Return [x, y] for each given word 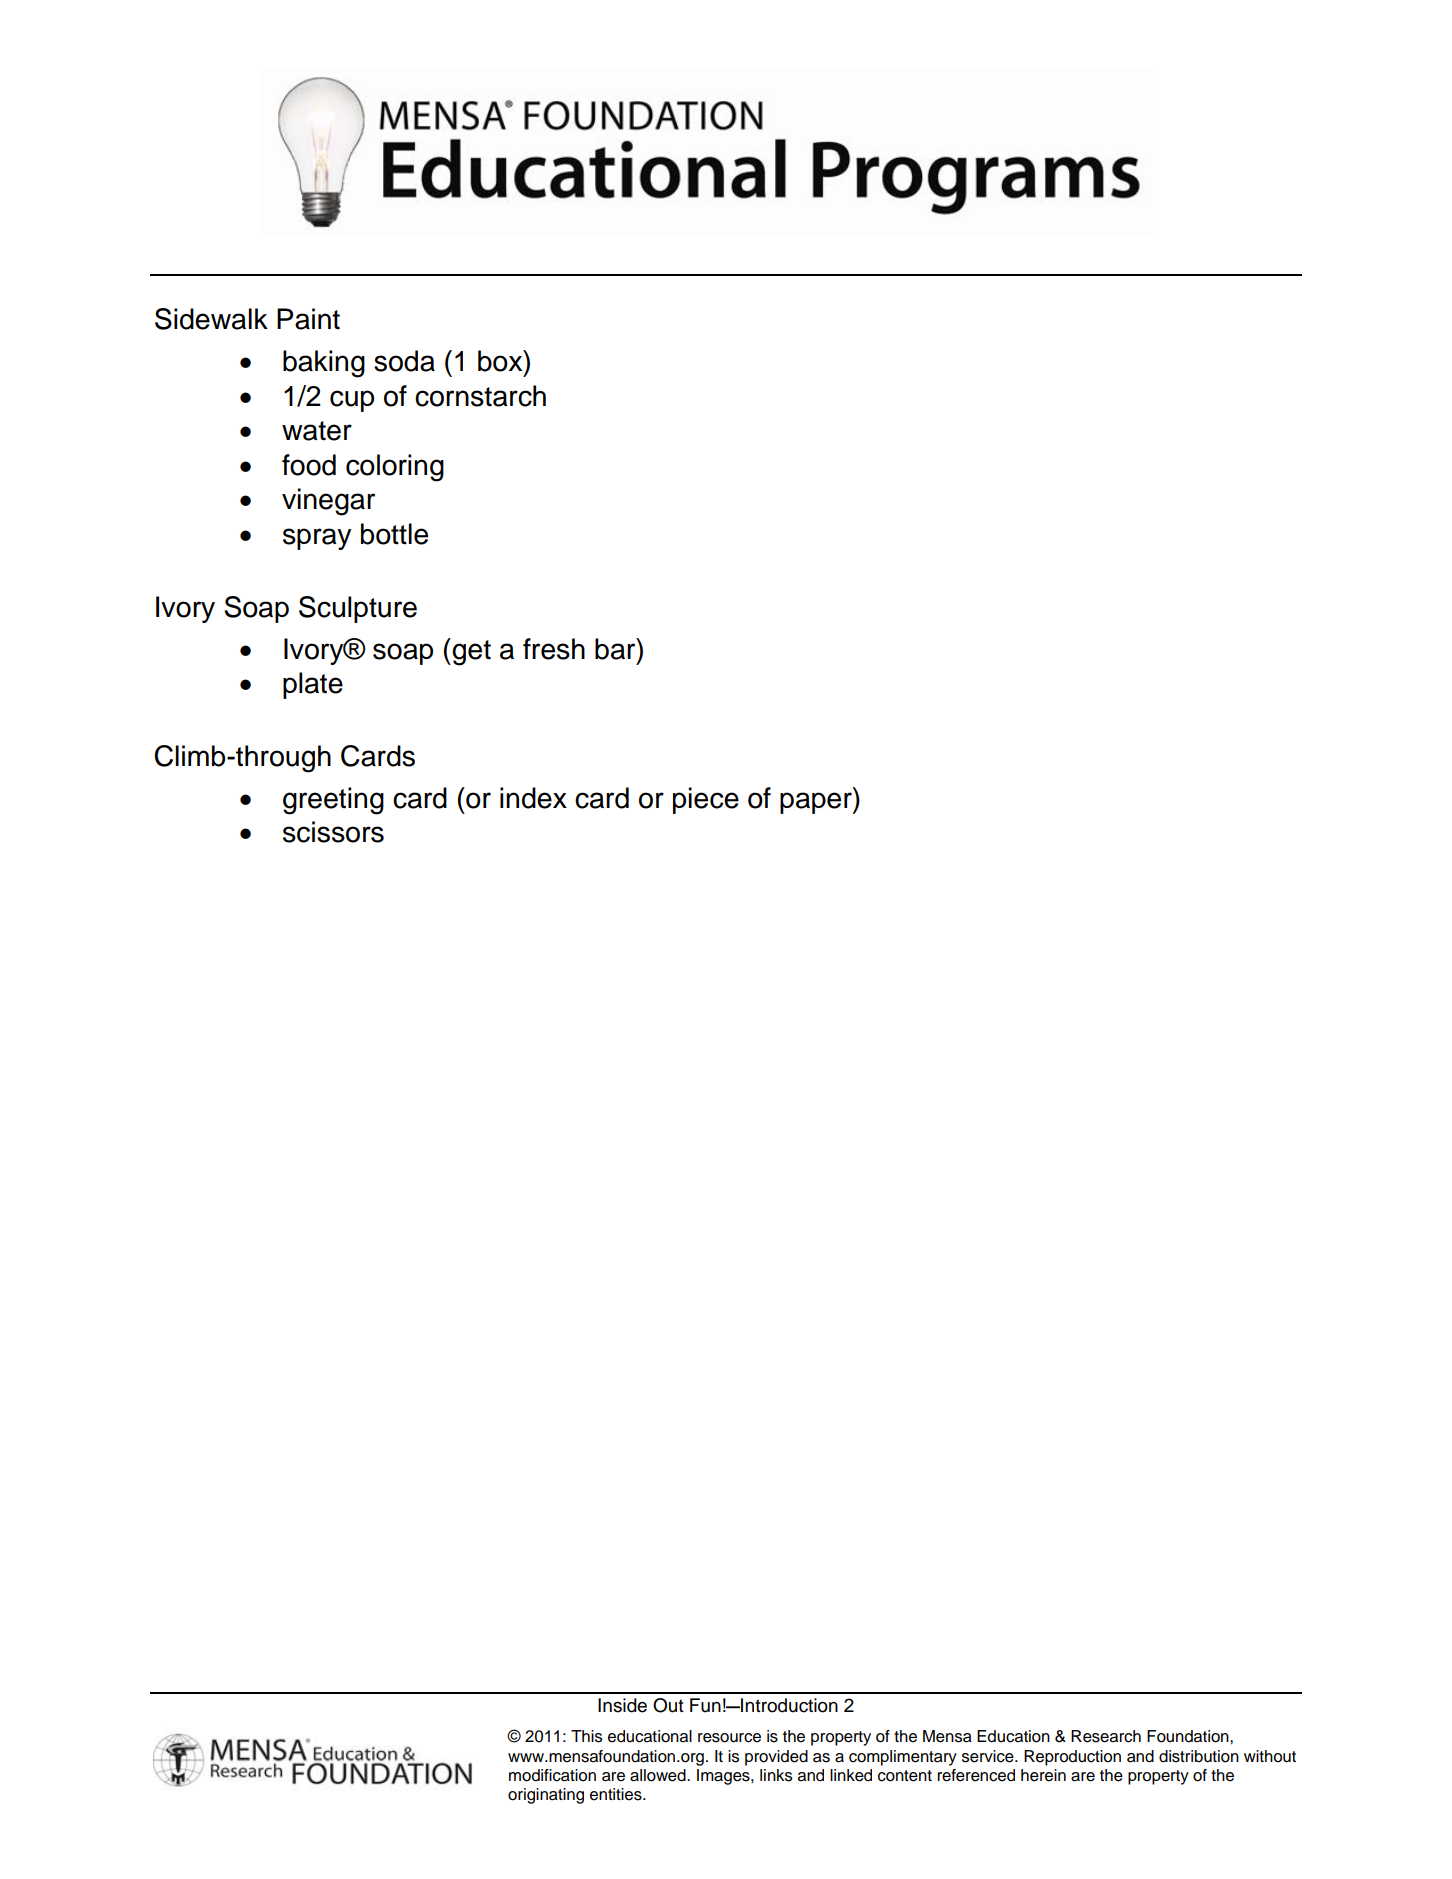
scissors [333, 832]
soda [404, 361]
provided [776, 1758]
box [501, 361]
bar [616, 649]
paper [817, 803]
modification [552, 1775]
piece [706, 800]
